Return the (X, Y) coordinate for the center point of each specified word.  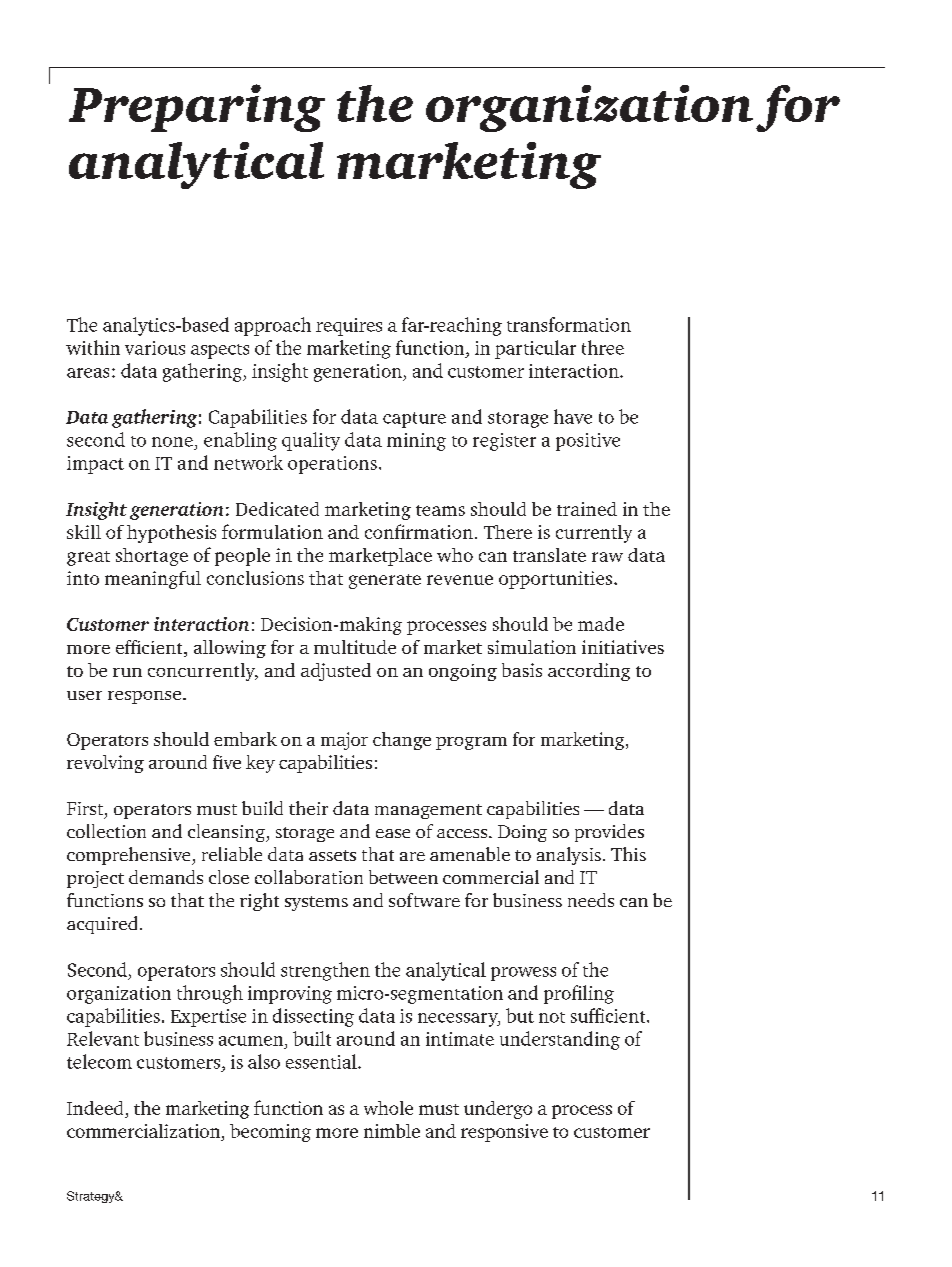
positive (588, 442)
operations (332, 465)
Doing (522, 833)
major (344, 741)
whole (388, 1108)
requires (349, 327)
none (172, 442)
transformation (569, 324)
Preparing (197, 108)
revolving (105, 764)
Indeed (95, 1108)
